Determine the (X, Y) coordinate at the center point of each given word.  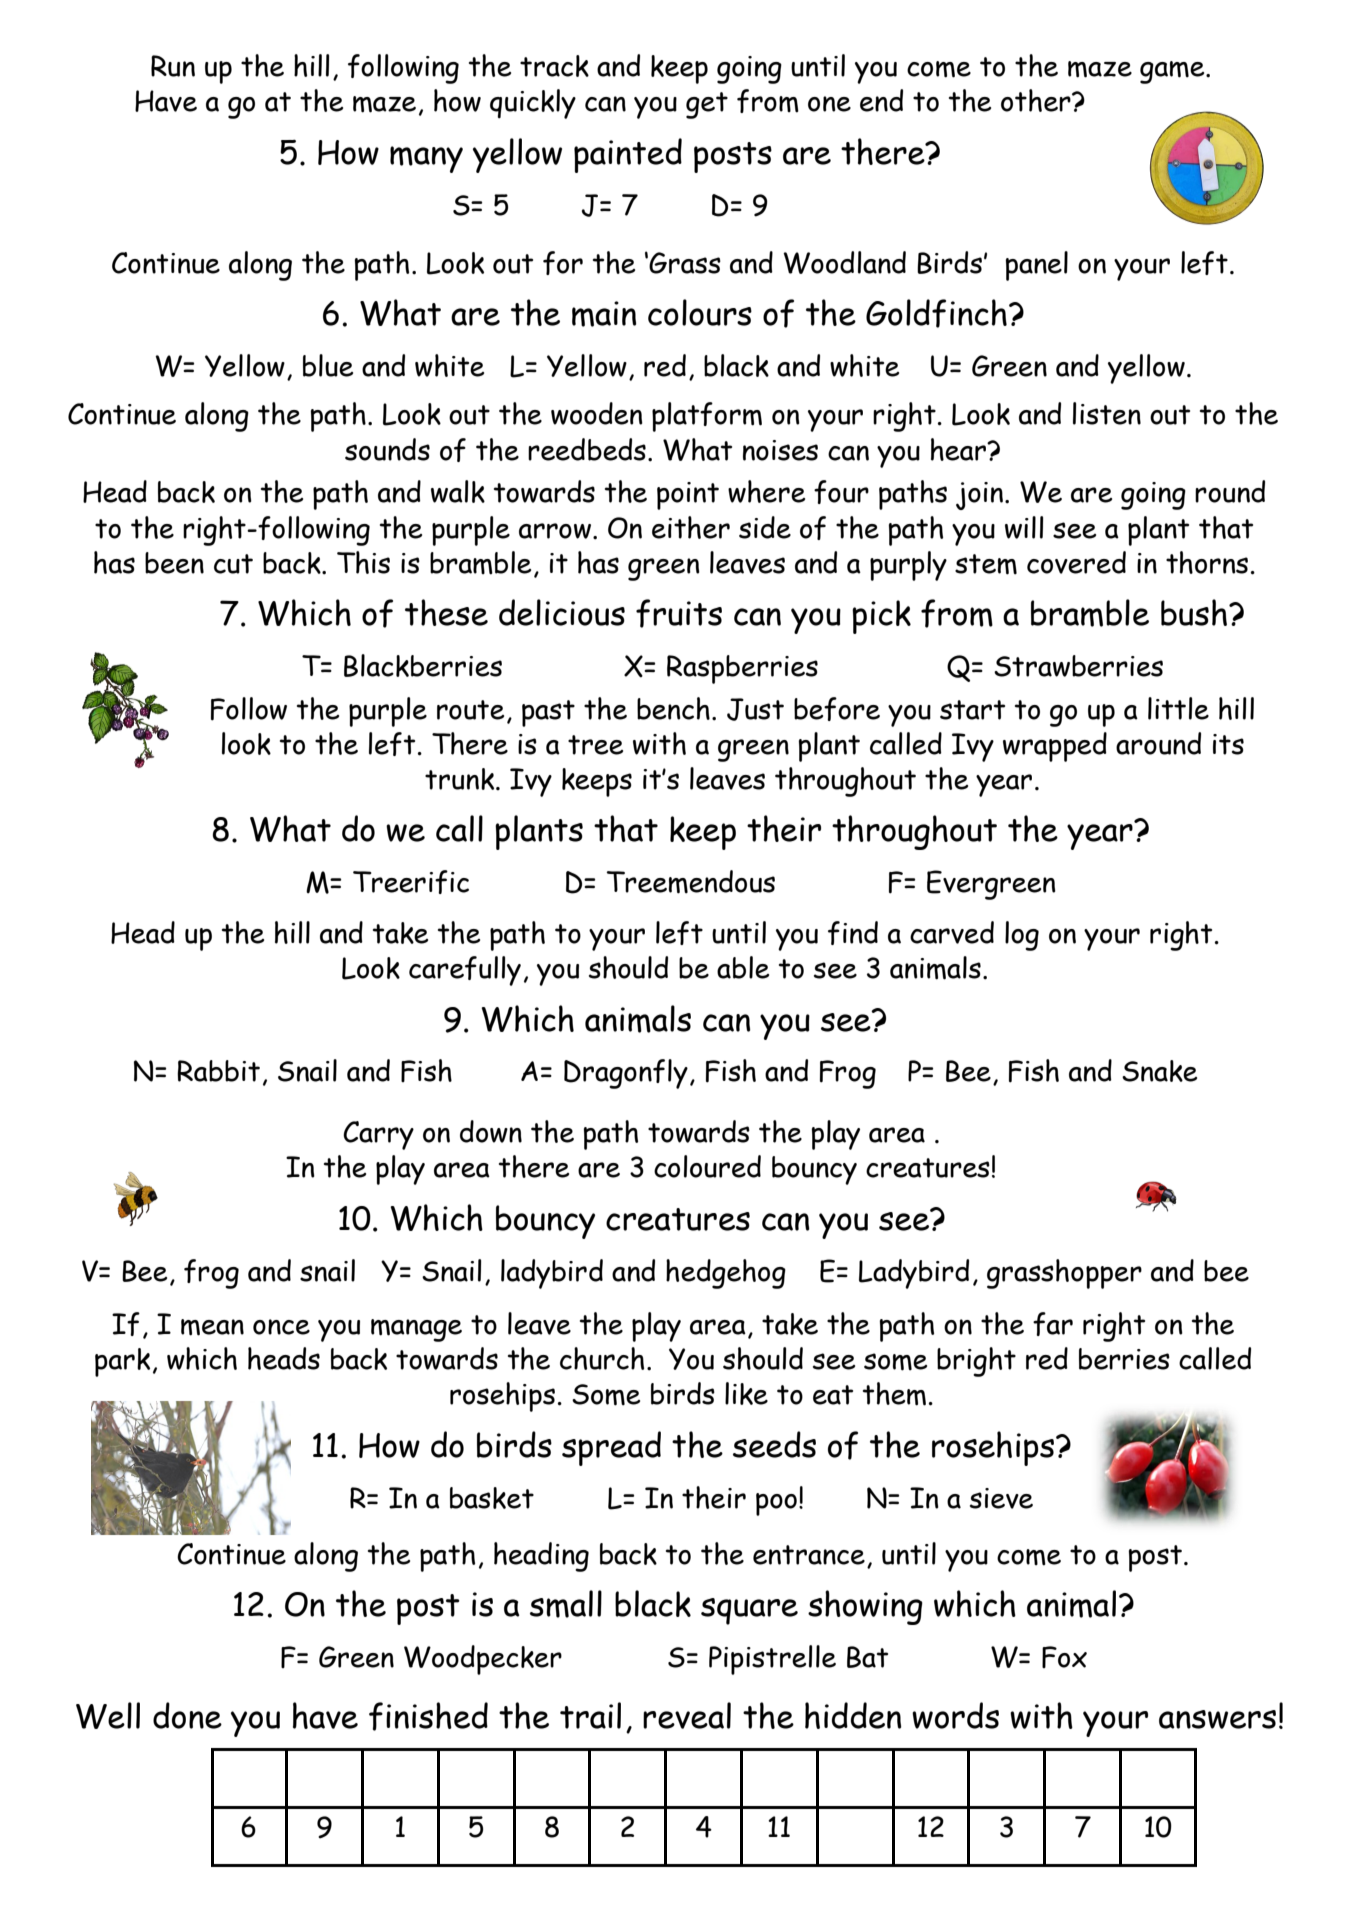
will (1024, 527)
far (1053, 1324)
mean (212, 1327)
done (187, 1715)
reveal (687, 1715)
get (707, 105)
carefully (465, 971)
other (1037, 100)
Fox (1064, 1657)
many (426, 159)
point (688, 496)
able (743, 967)
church (602, 1358)
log (1022, 936)
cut (233, 564)
